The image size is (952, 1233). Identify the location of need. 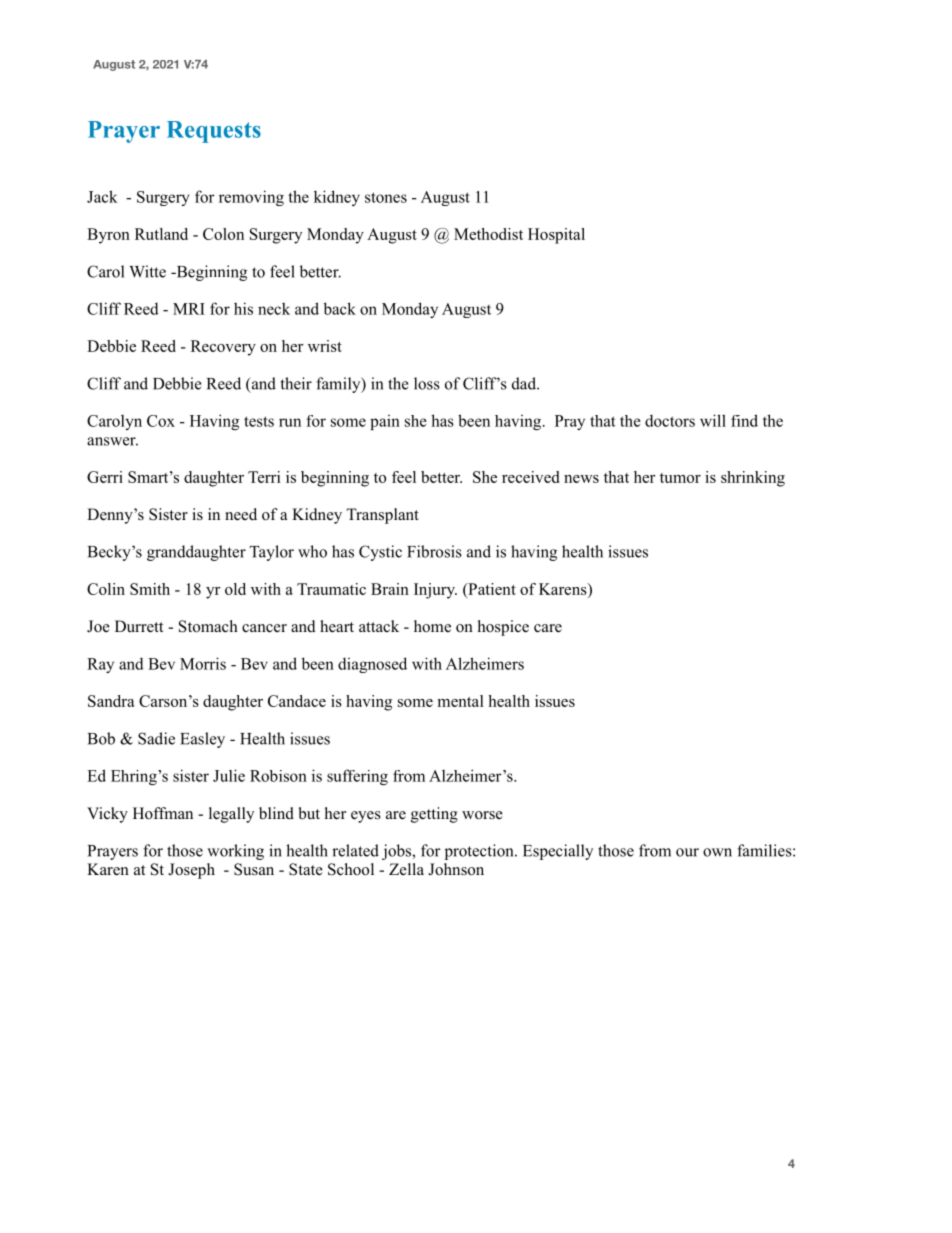
(241, 514).
